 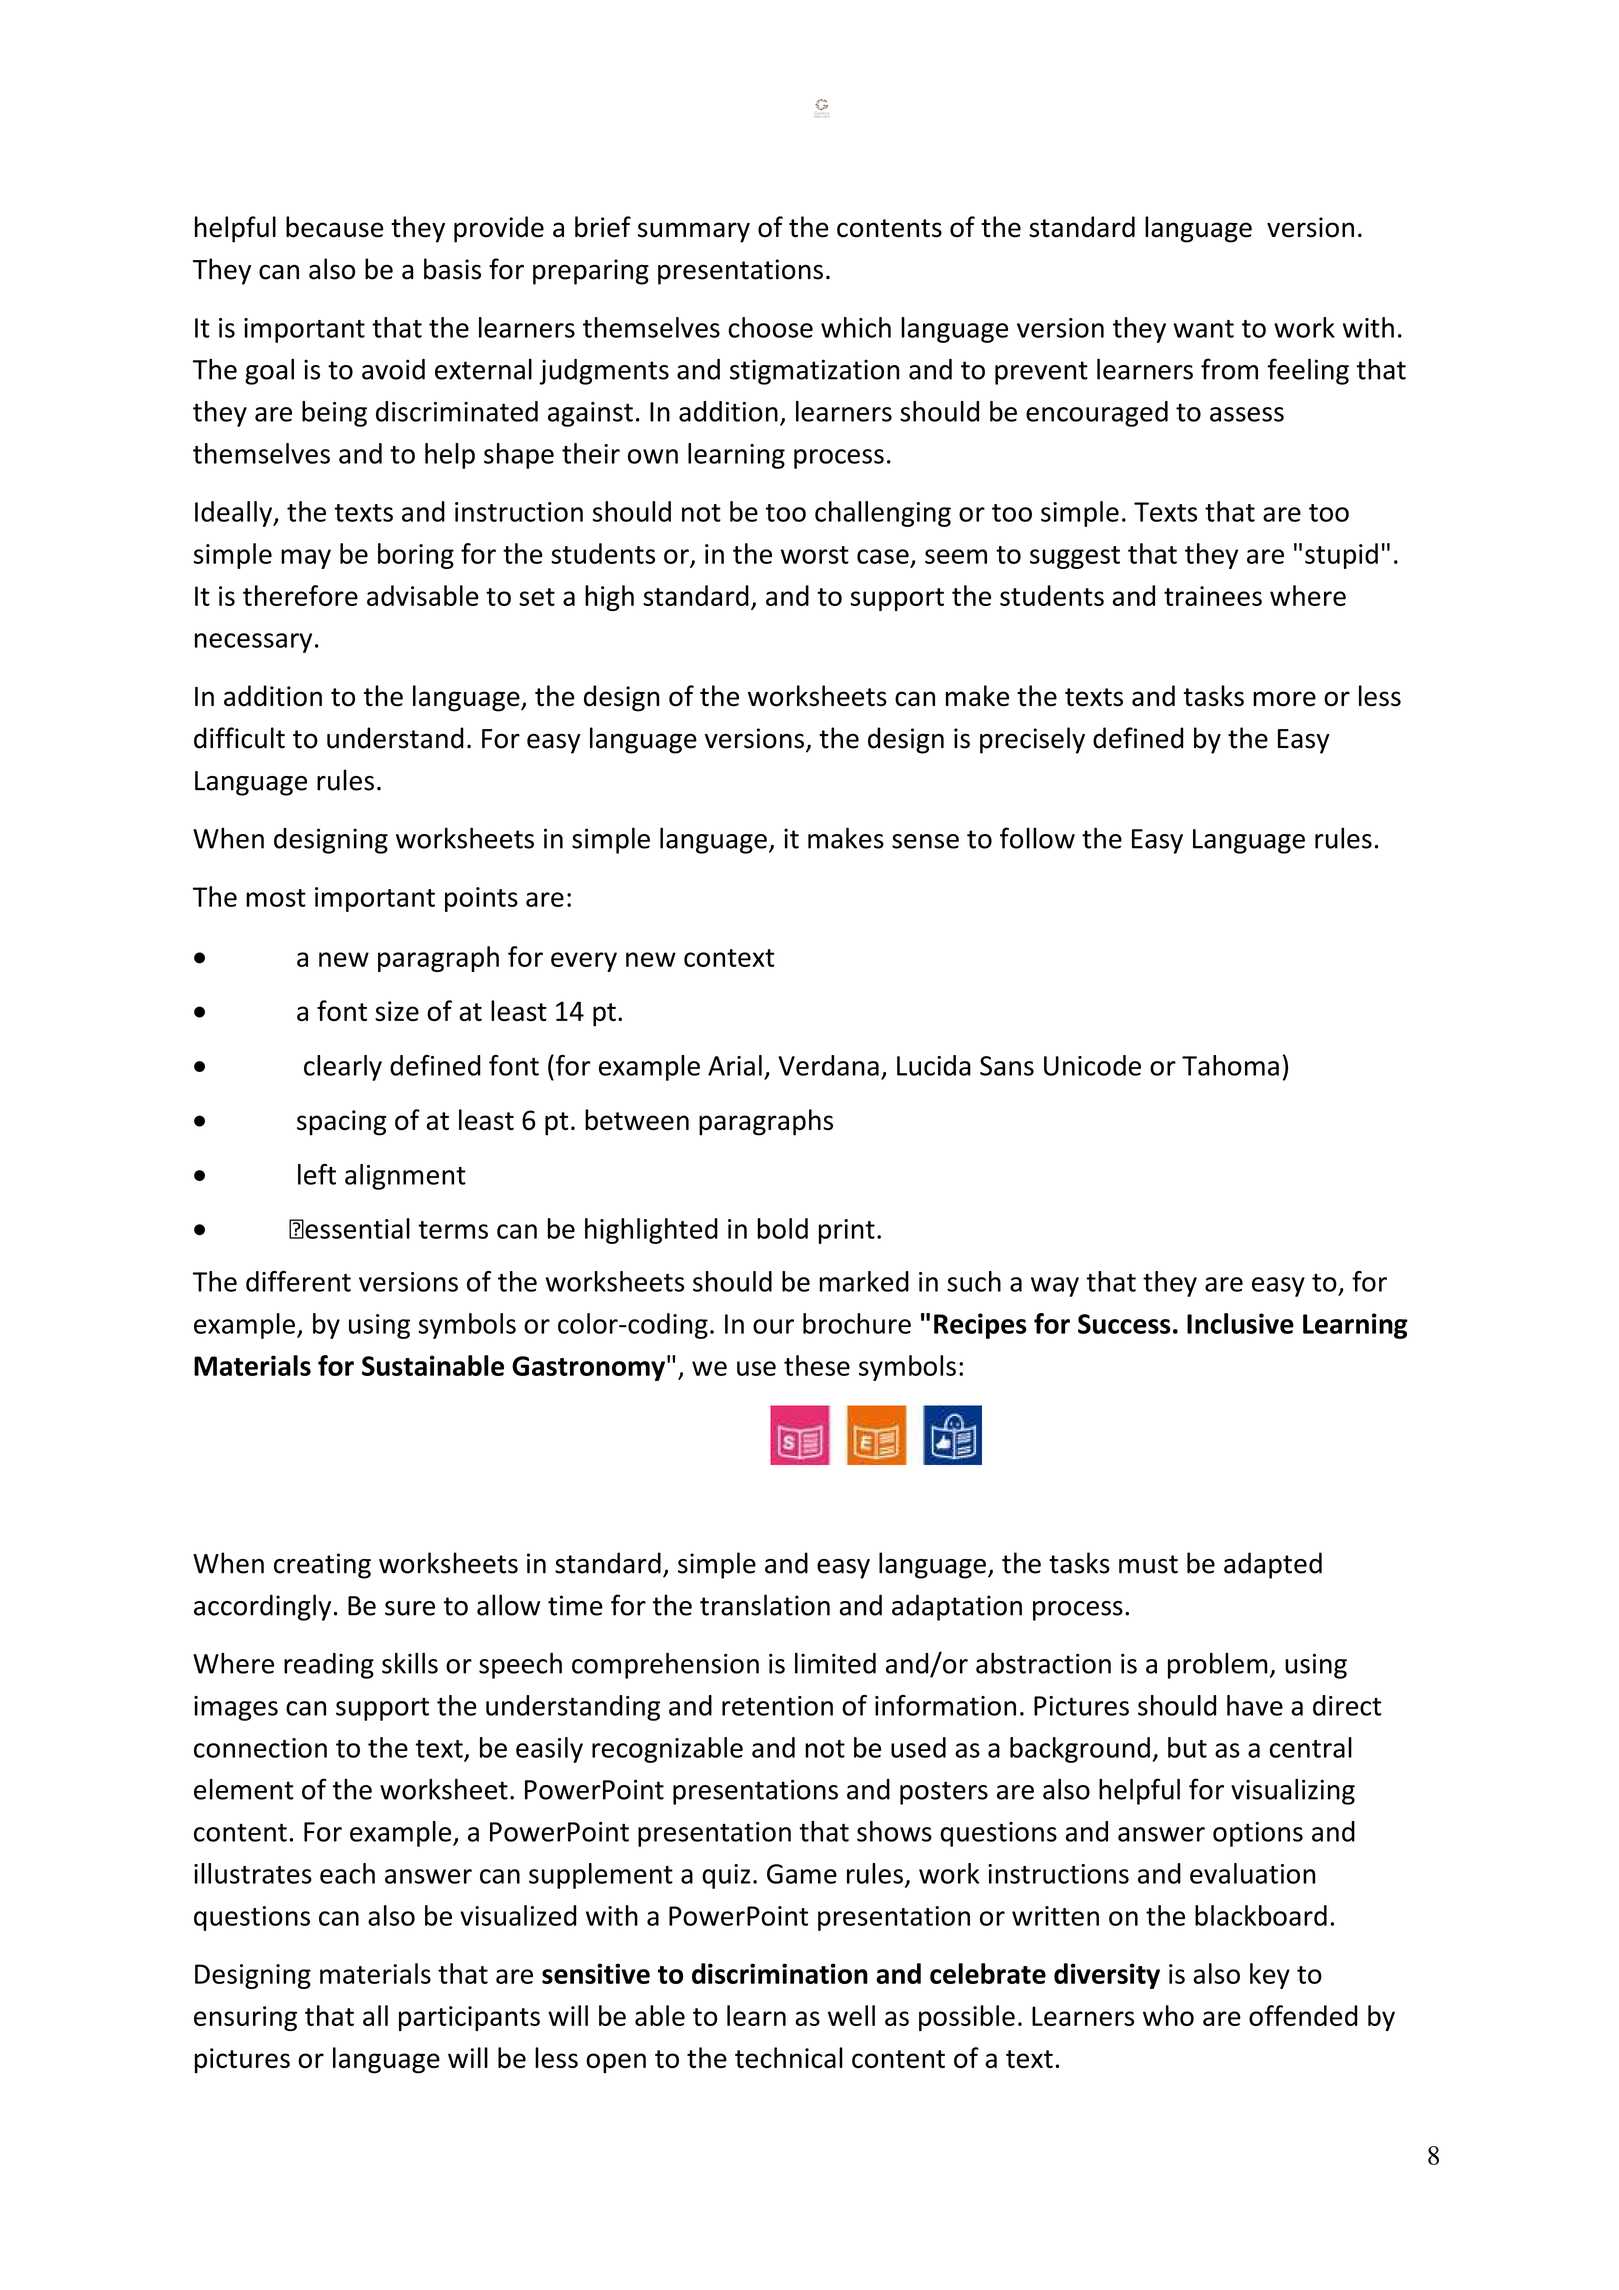 I want to click on participants, so click(x=469, y=2018).
